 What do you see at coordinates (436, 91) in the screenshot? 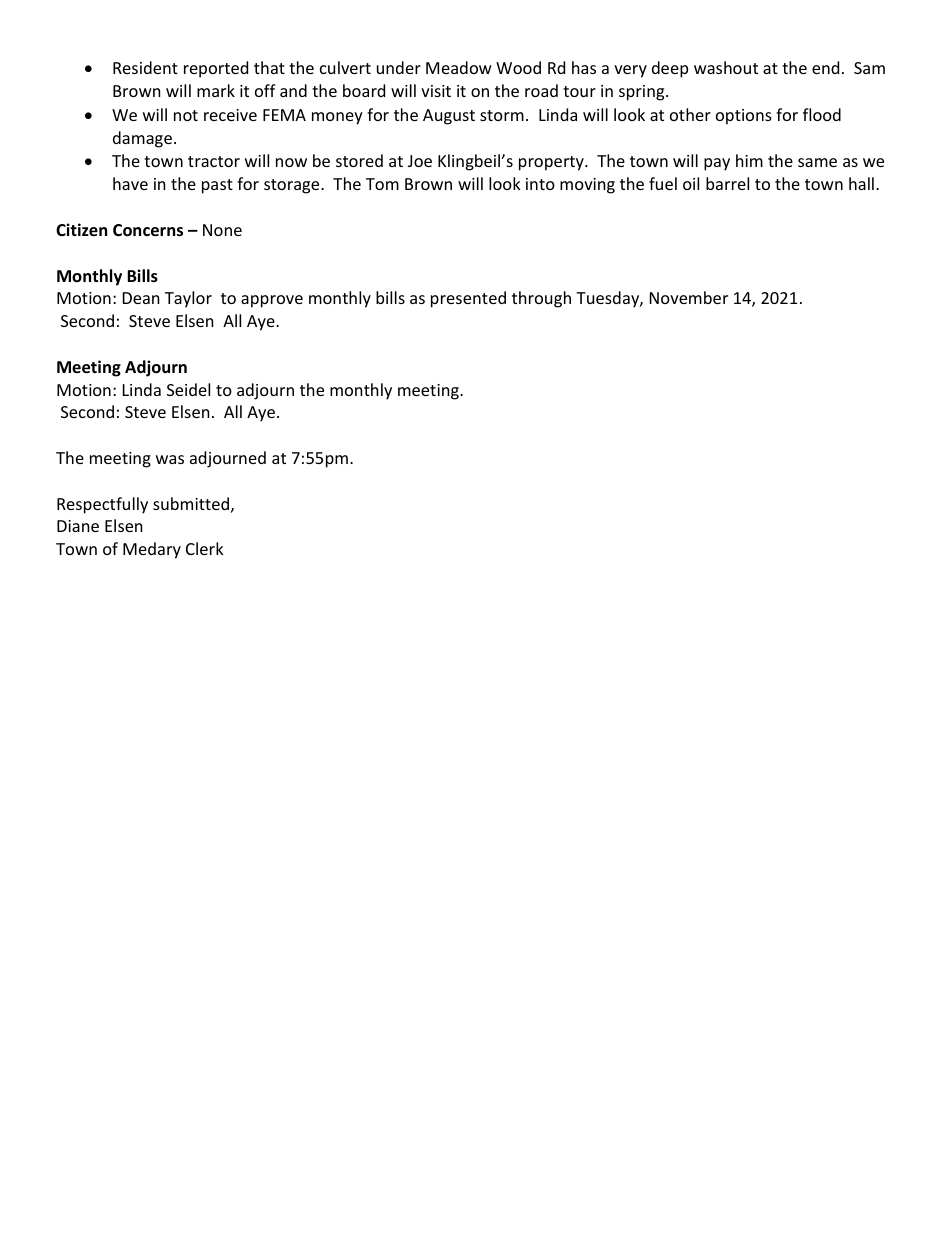
I see `visit` at bounding box center [436, 91].
